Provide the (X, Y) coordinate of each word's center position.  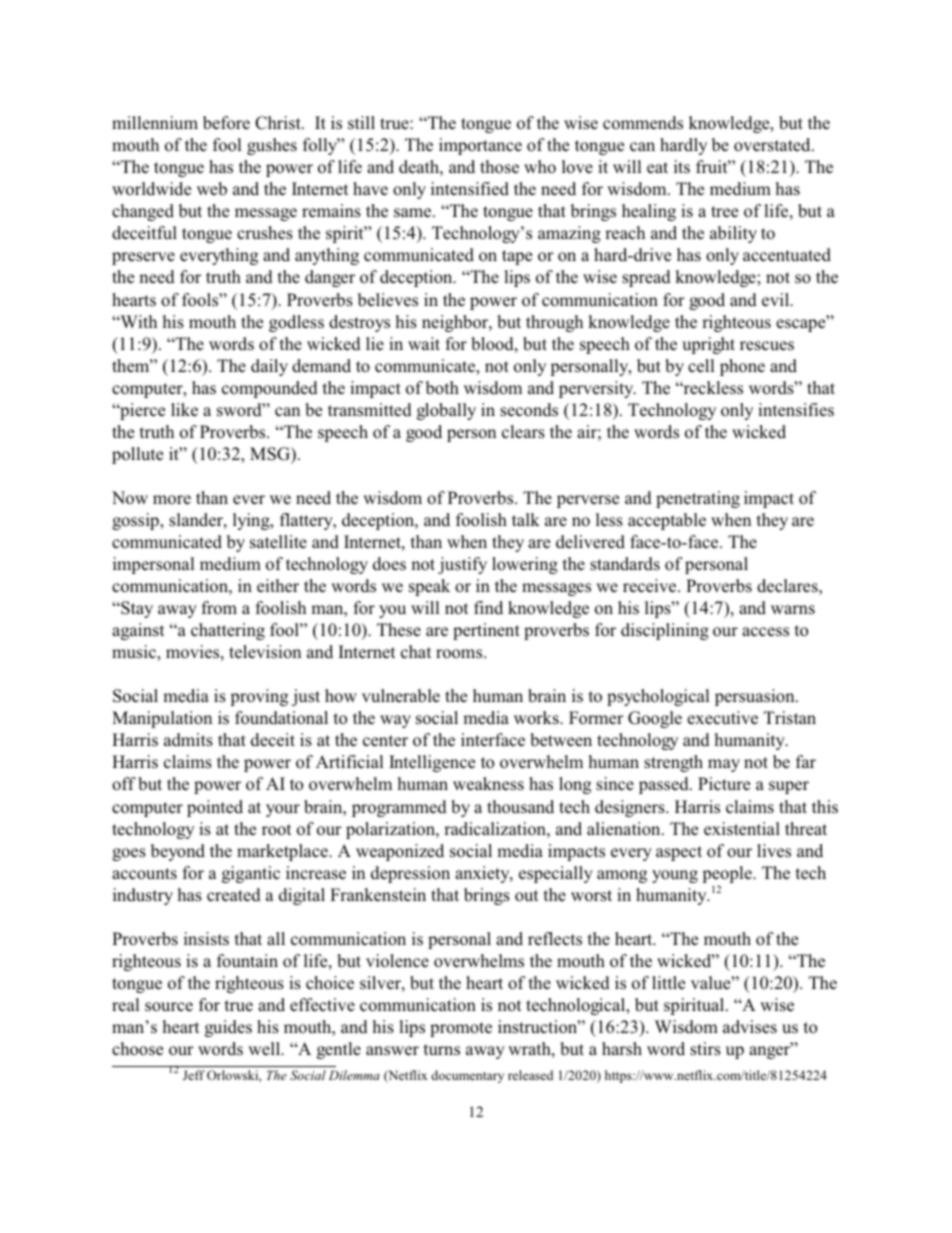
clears (523, 432)
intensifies (796, 410)
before (226, 123)
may (724, 765)
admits (188, 740)
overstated (773, 145)
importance (480, 146)
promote (461, 1029)
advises (750, 1027)
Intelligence (432, 763)
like (184, 410)
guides (228, 1028)
